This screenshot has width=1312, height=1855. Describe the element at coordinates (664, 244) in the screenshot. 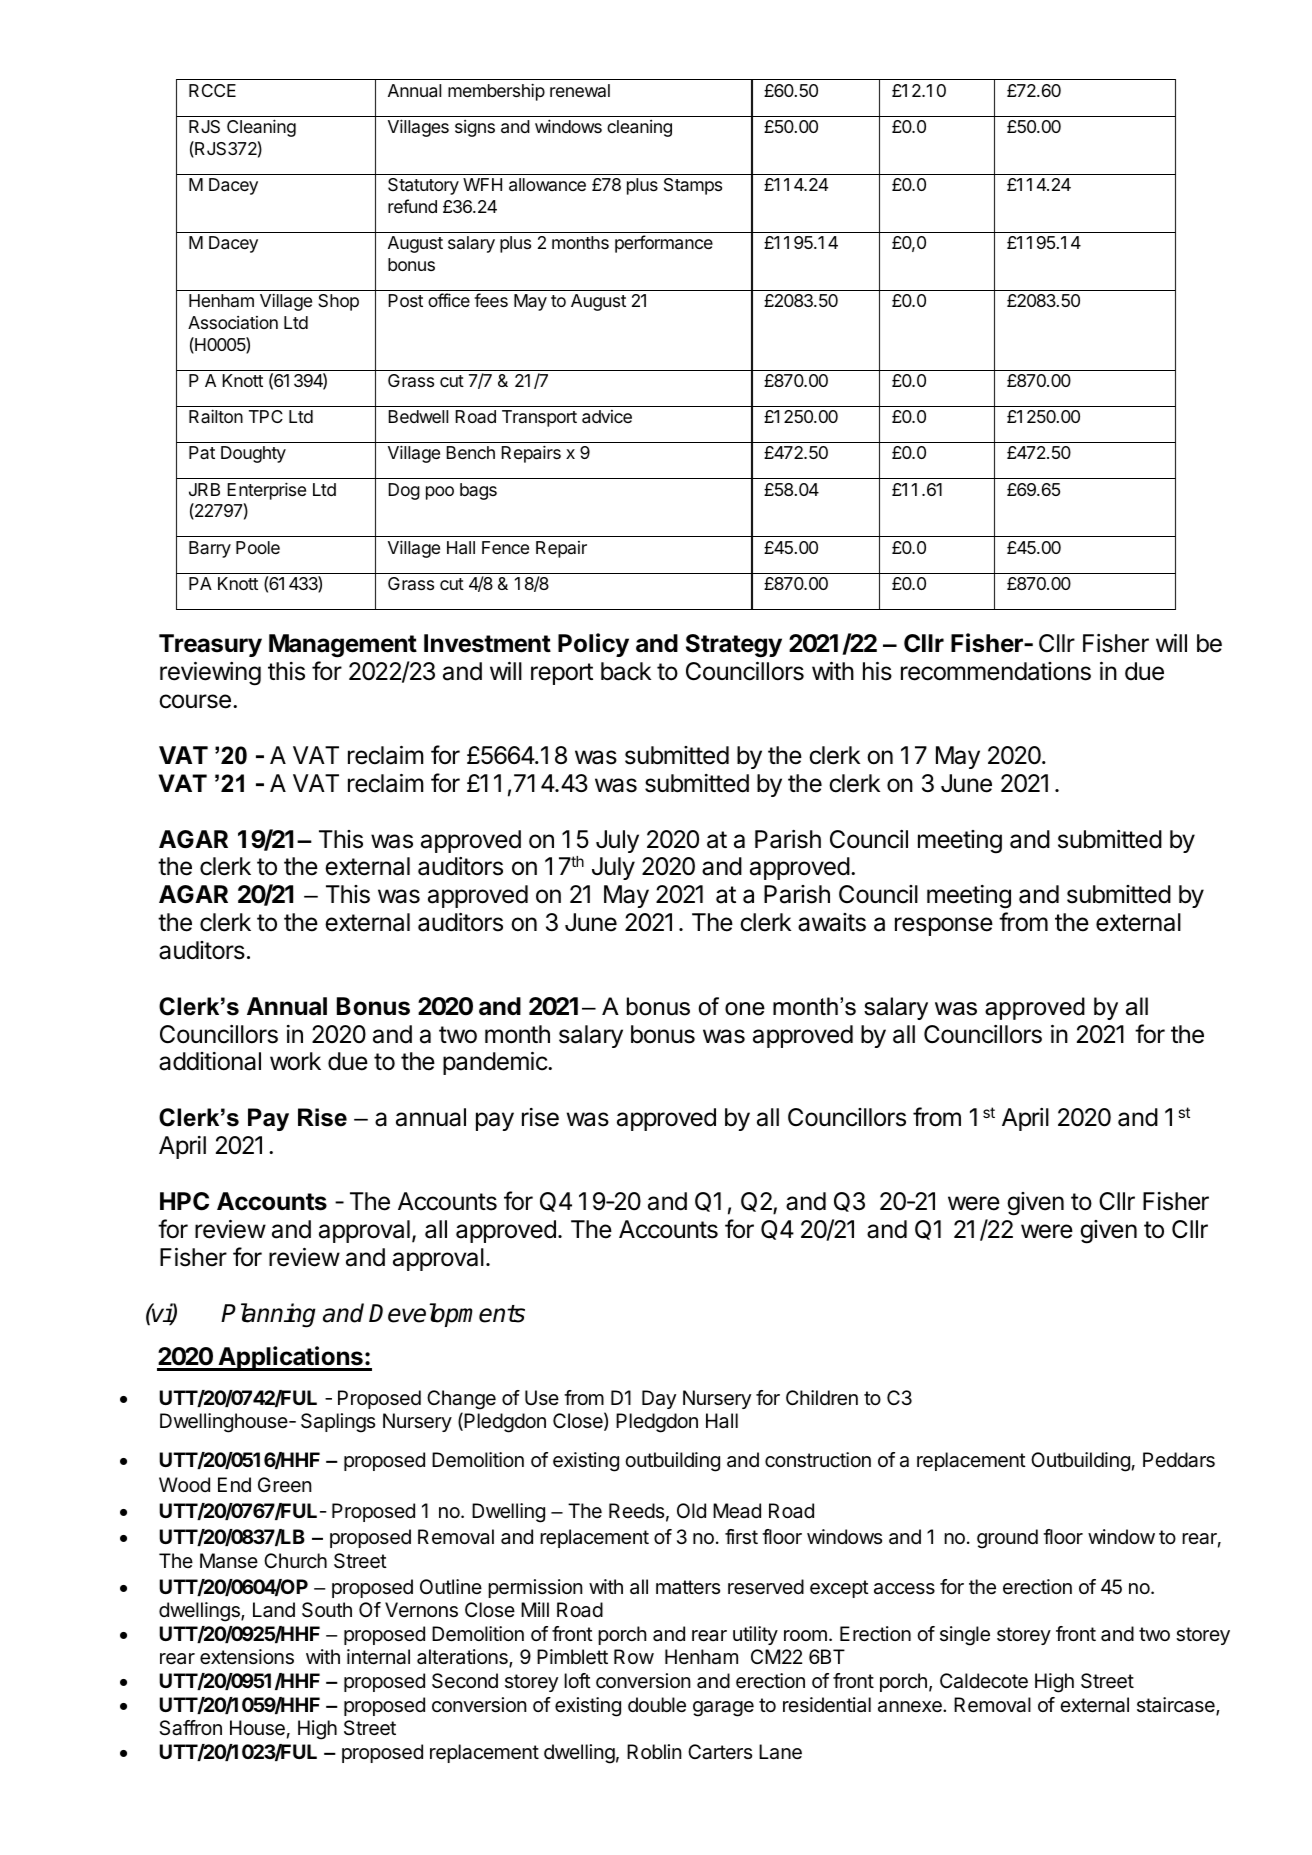

I see `performance` at that location.
